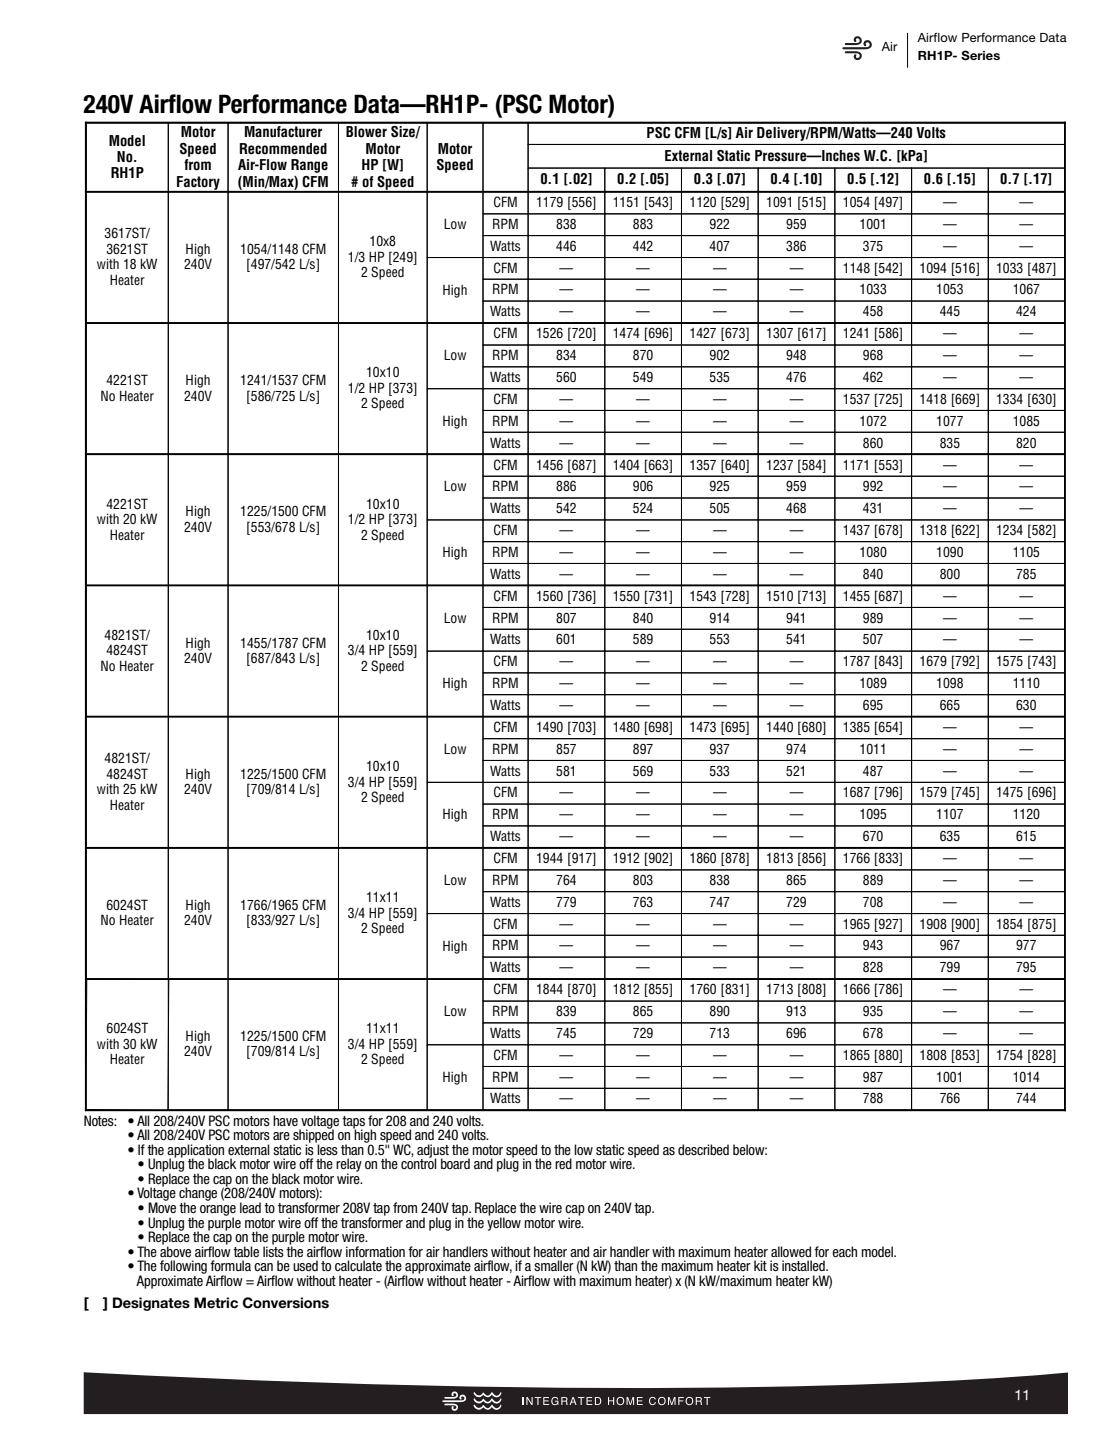 This screenshot has width=1118, height=1447. I want to click on Factory, so click(198, 184).
